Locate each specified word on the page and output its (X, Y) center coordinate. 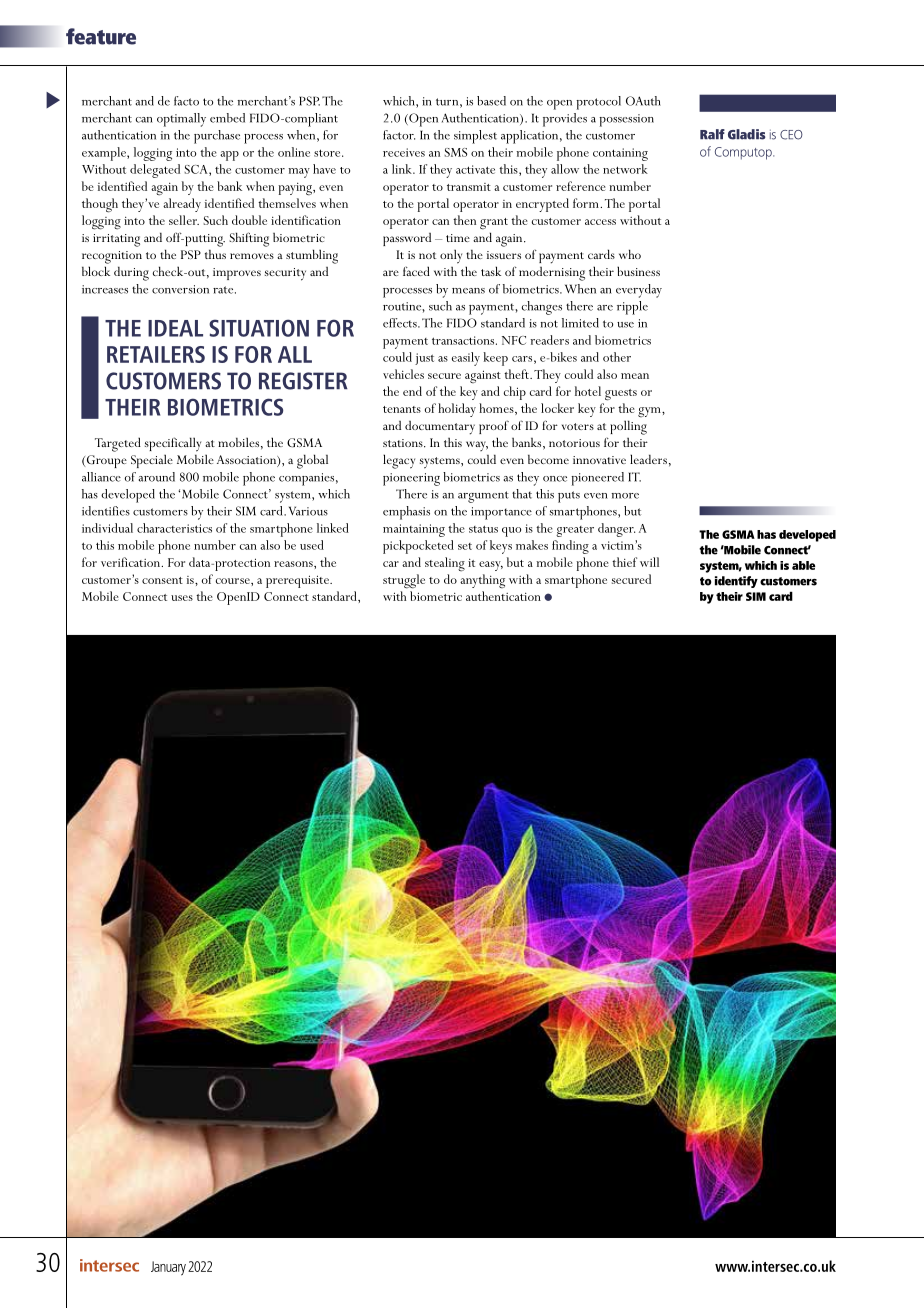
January (168, 1268)
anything (482, 581)
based (491, 101)
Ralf (712, 134)
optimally (181, 120)
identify (736, 582)
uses (182, 598)
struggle (404, 581)
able (804, 565)
